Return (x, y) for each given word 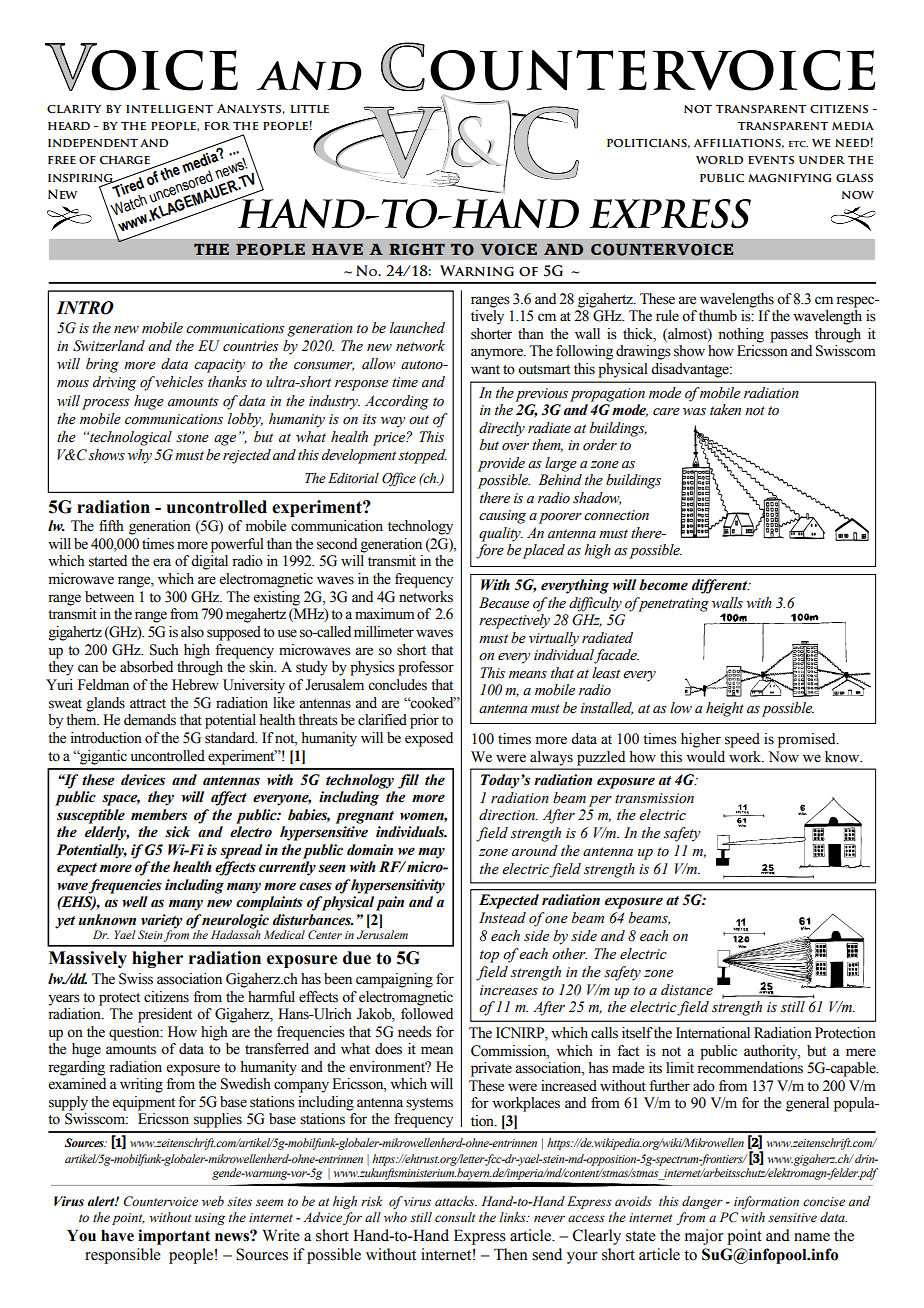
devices (143, 780)
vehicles (179, 382)
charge (125, 160)
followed (427, 1014)
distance (687, 990)
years (64, 1000)
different (721, 586)
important (174, 1237)
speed (742, 740)
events (771, 160)
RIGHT (417, 249)
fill (408, 781)
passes (789, 337)
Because (504, 603)
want (485, 369)
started (108, 561)
